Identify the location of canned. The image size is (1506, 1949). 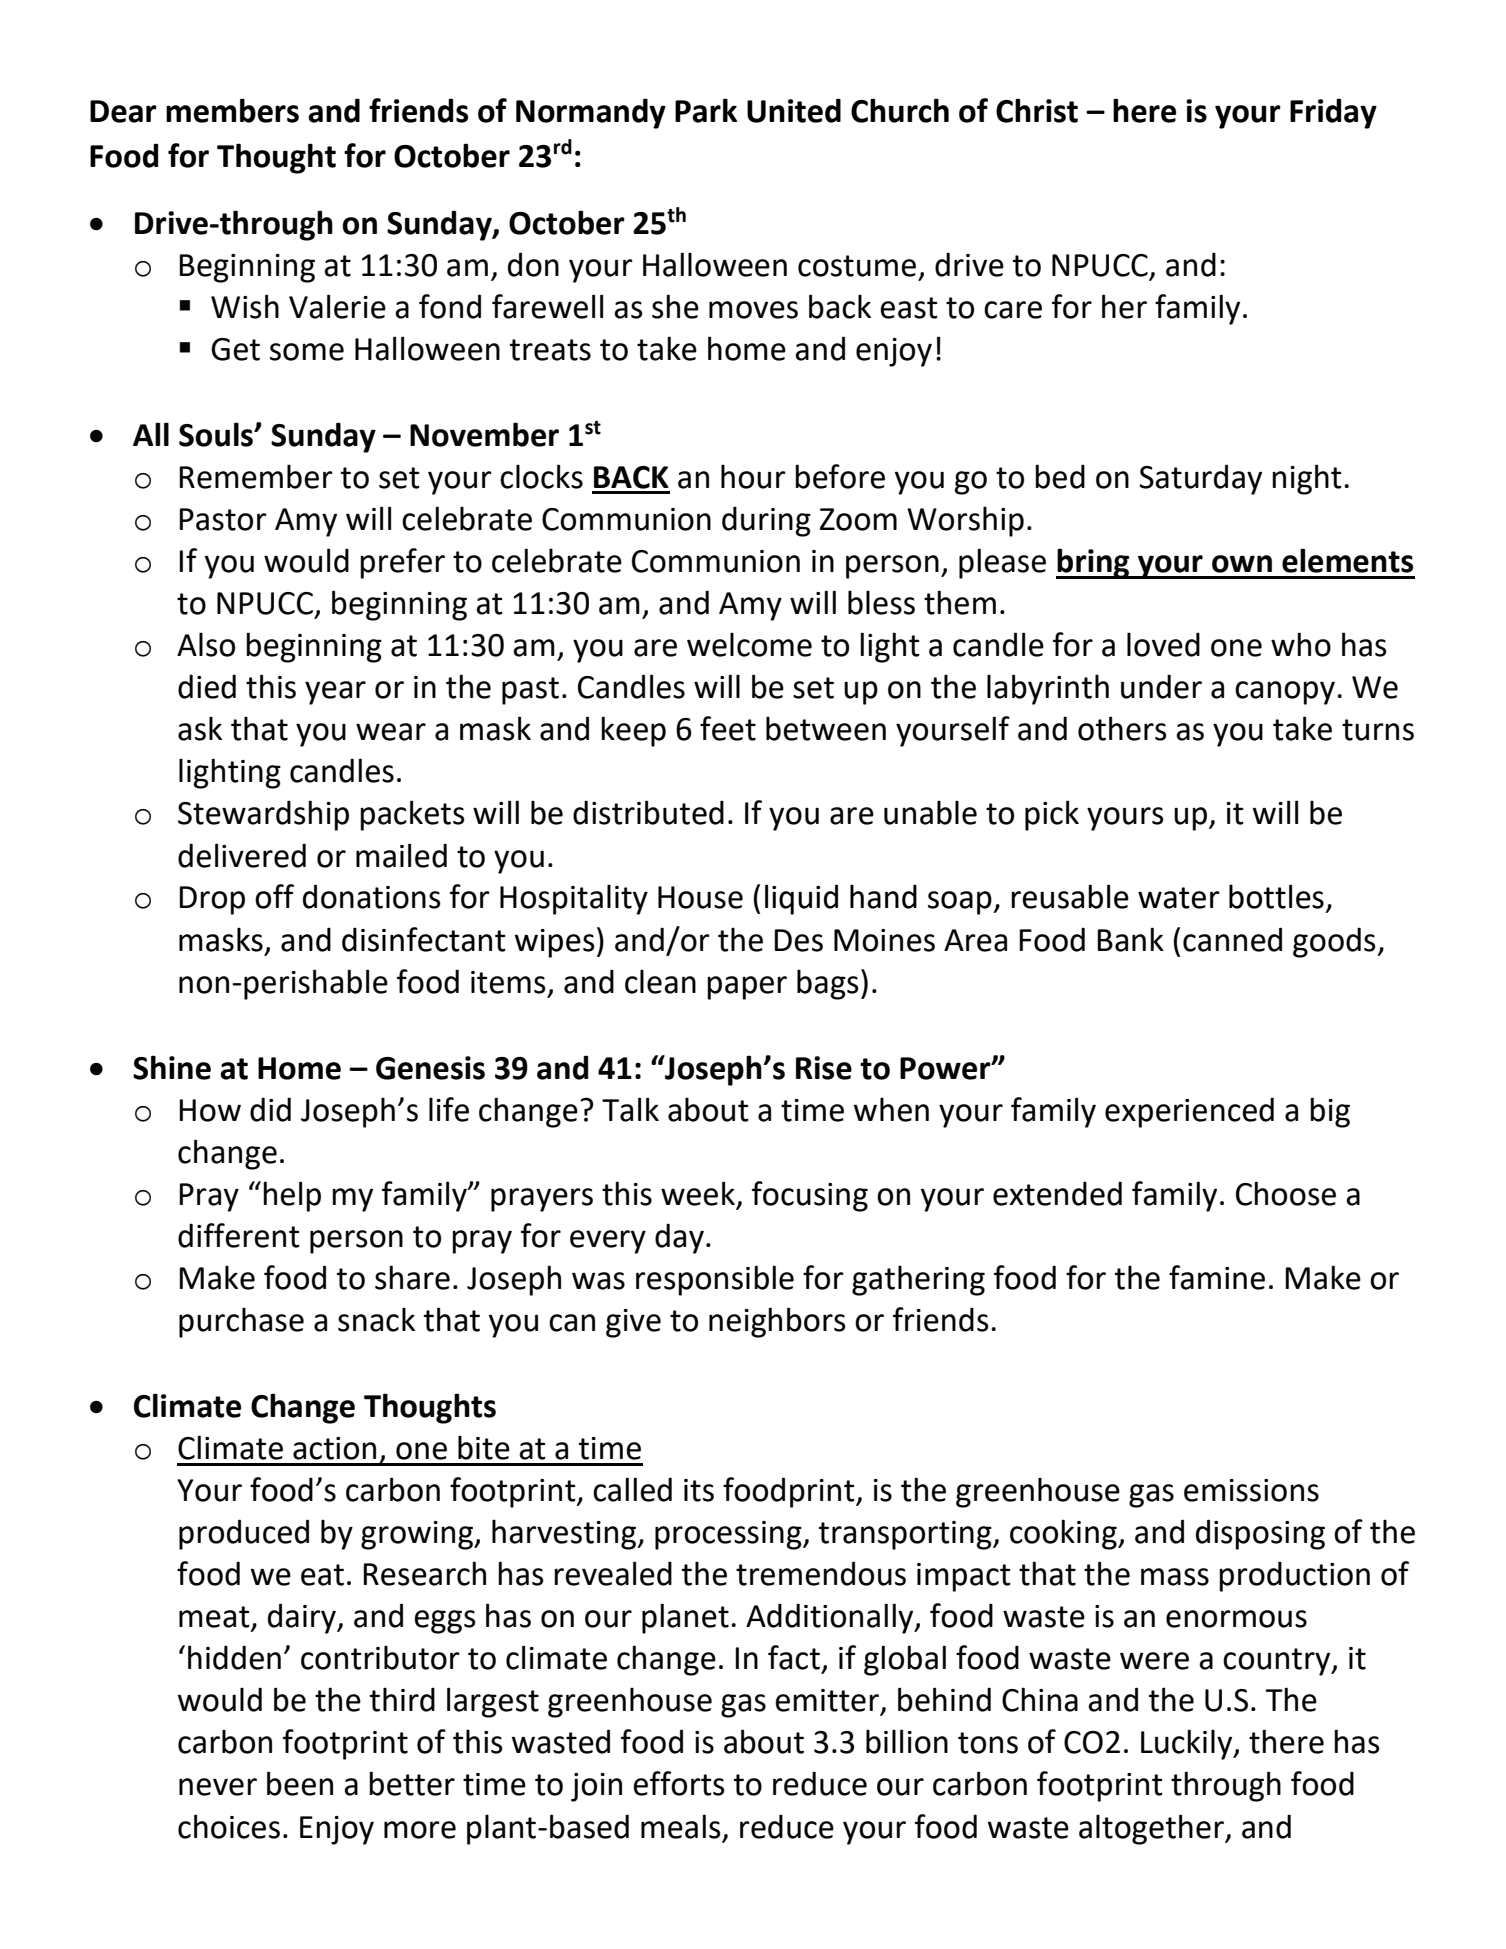
(1232, 939).
